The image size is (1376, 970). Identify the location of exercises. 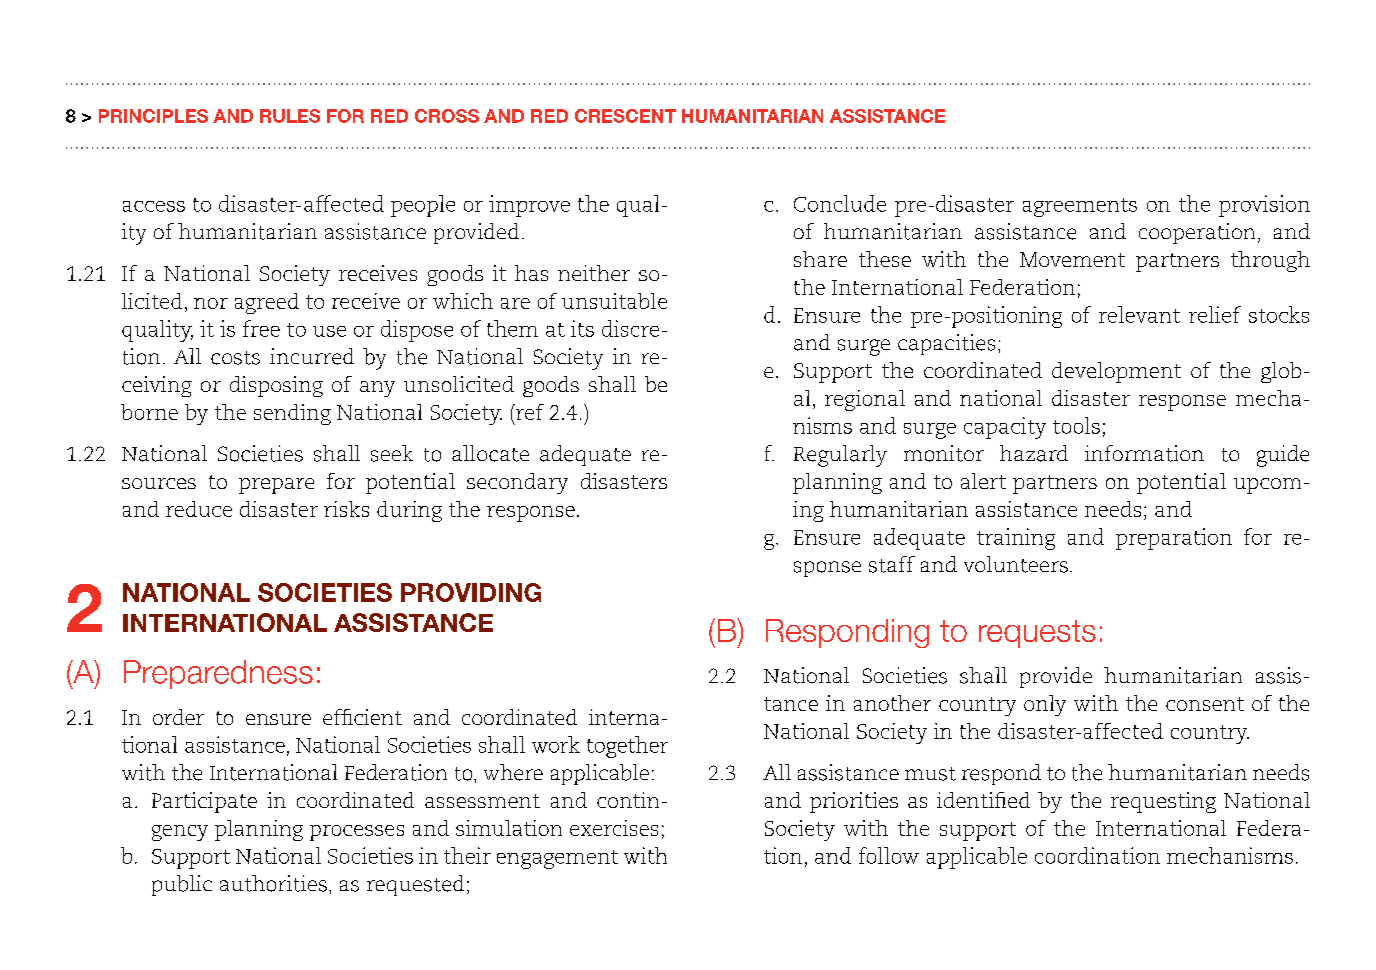
(614, 828).
